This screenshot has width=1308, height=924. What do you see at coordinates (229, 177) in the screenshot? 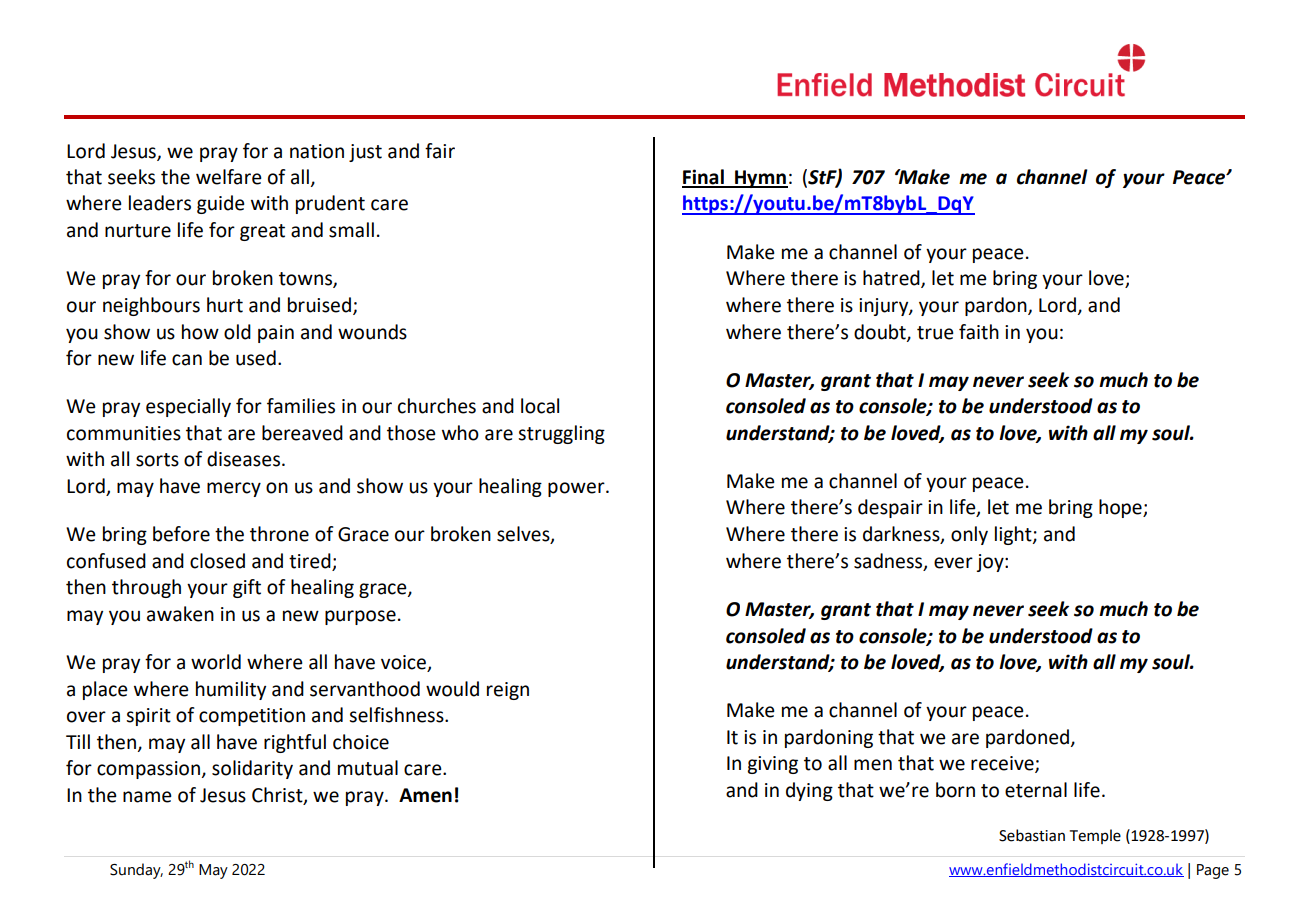
I see `welfare` at bounding box center [229, 177].
